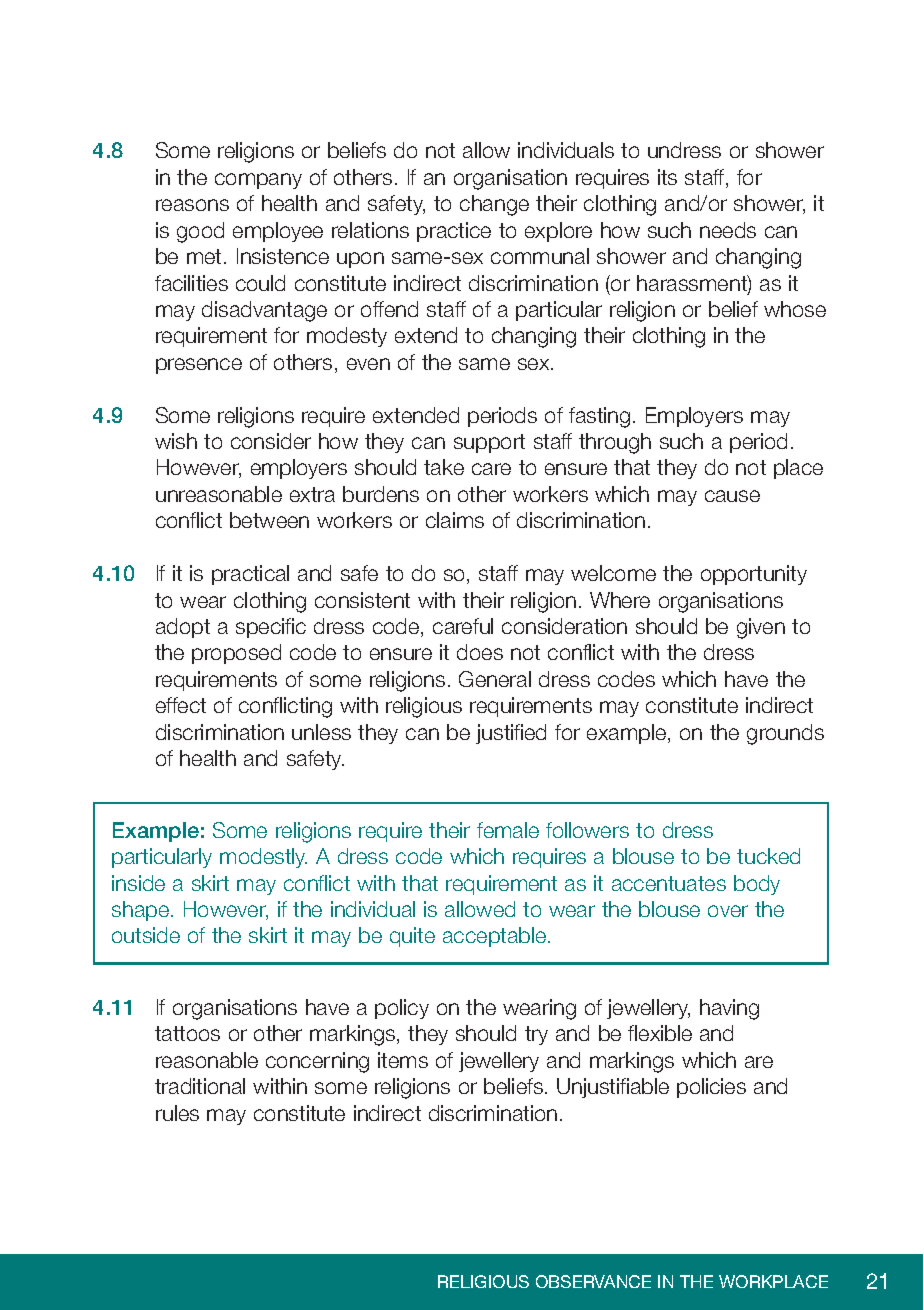 Image resolution: width=924 pixels, height=1310 pixels. What do you see at coordinates (728, 230) in the image?
I see `needs` at bounding box center [728, 230].
